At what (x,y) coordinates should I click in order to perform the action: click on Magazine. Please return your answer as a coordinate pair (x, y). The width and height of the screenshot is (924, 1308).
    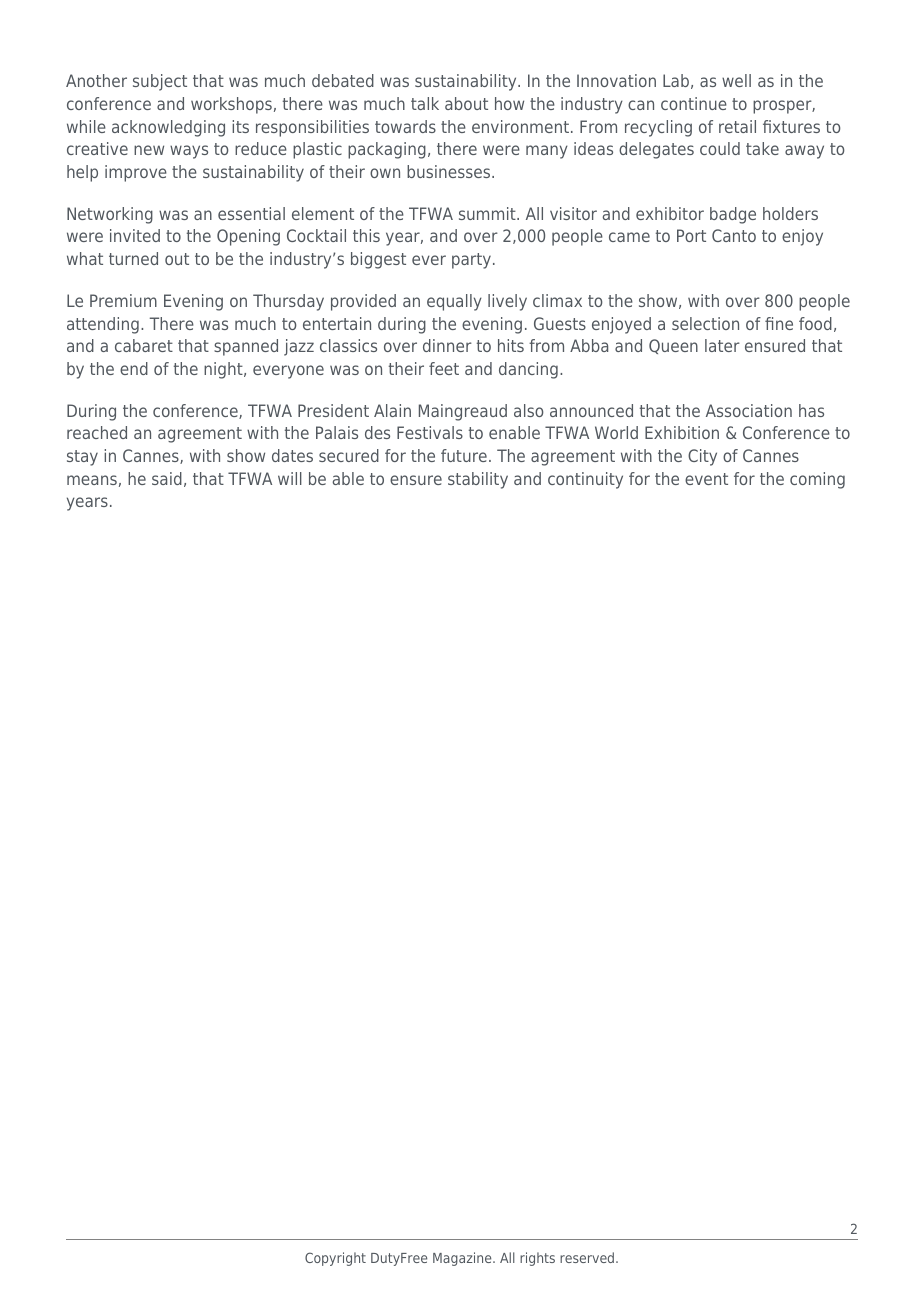
    Looking at the image, I should click on (463, 1259).
